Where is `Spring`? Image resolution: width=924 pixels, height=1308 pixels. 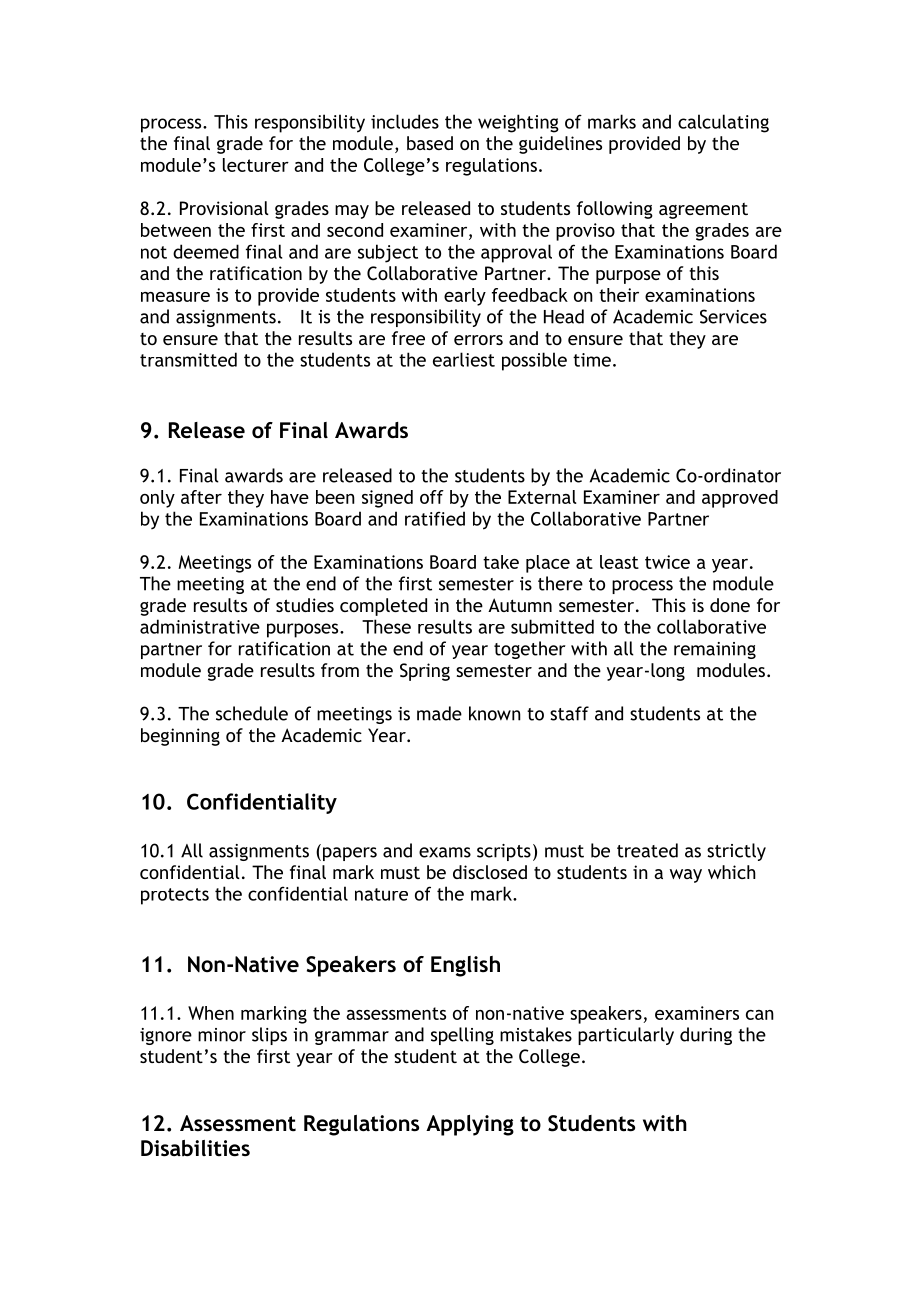 Spring is located at coordinates (425, 672).
